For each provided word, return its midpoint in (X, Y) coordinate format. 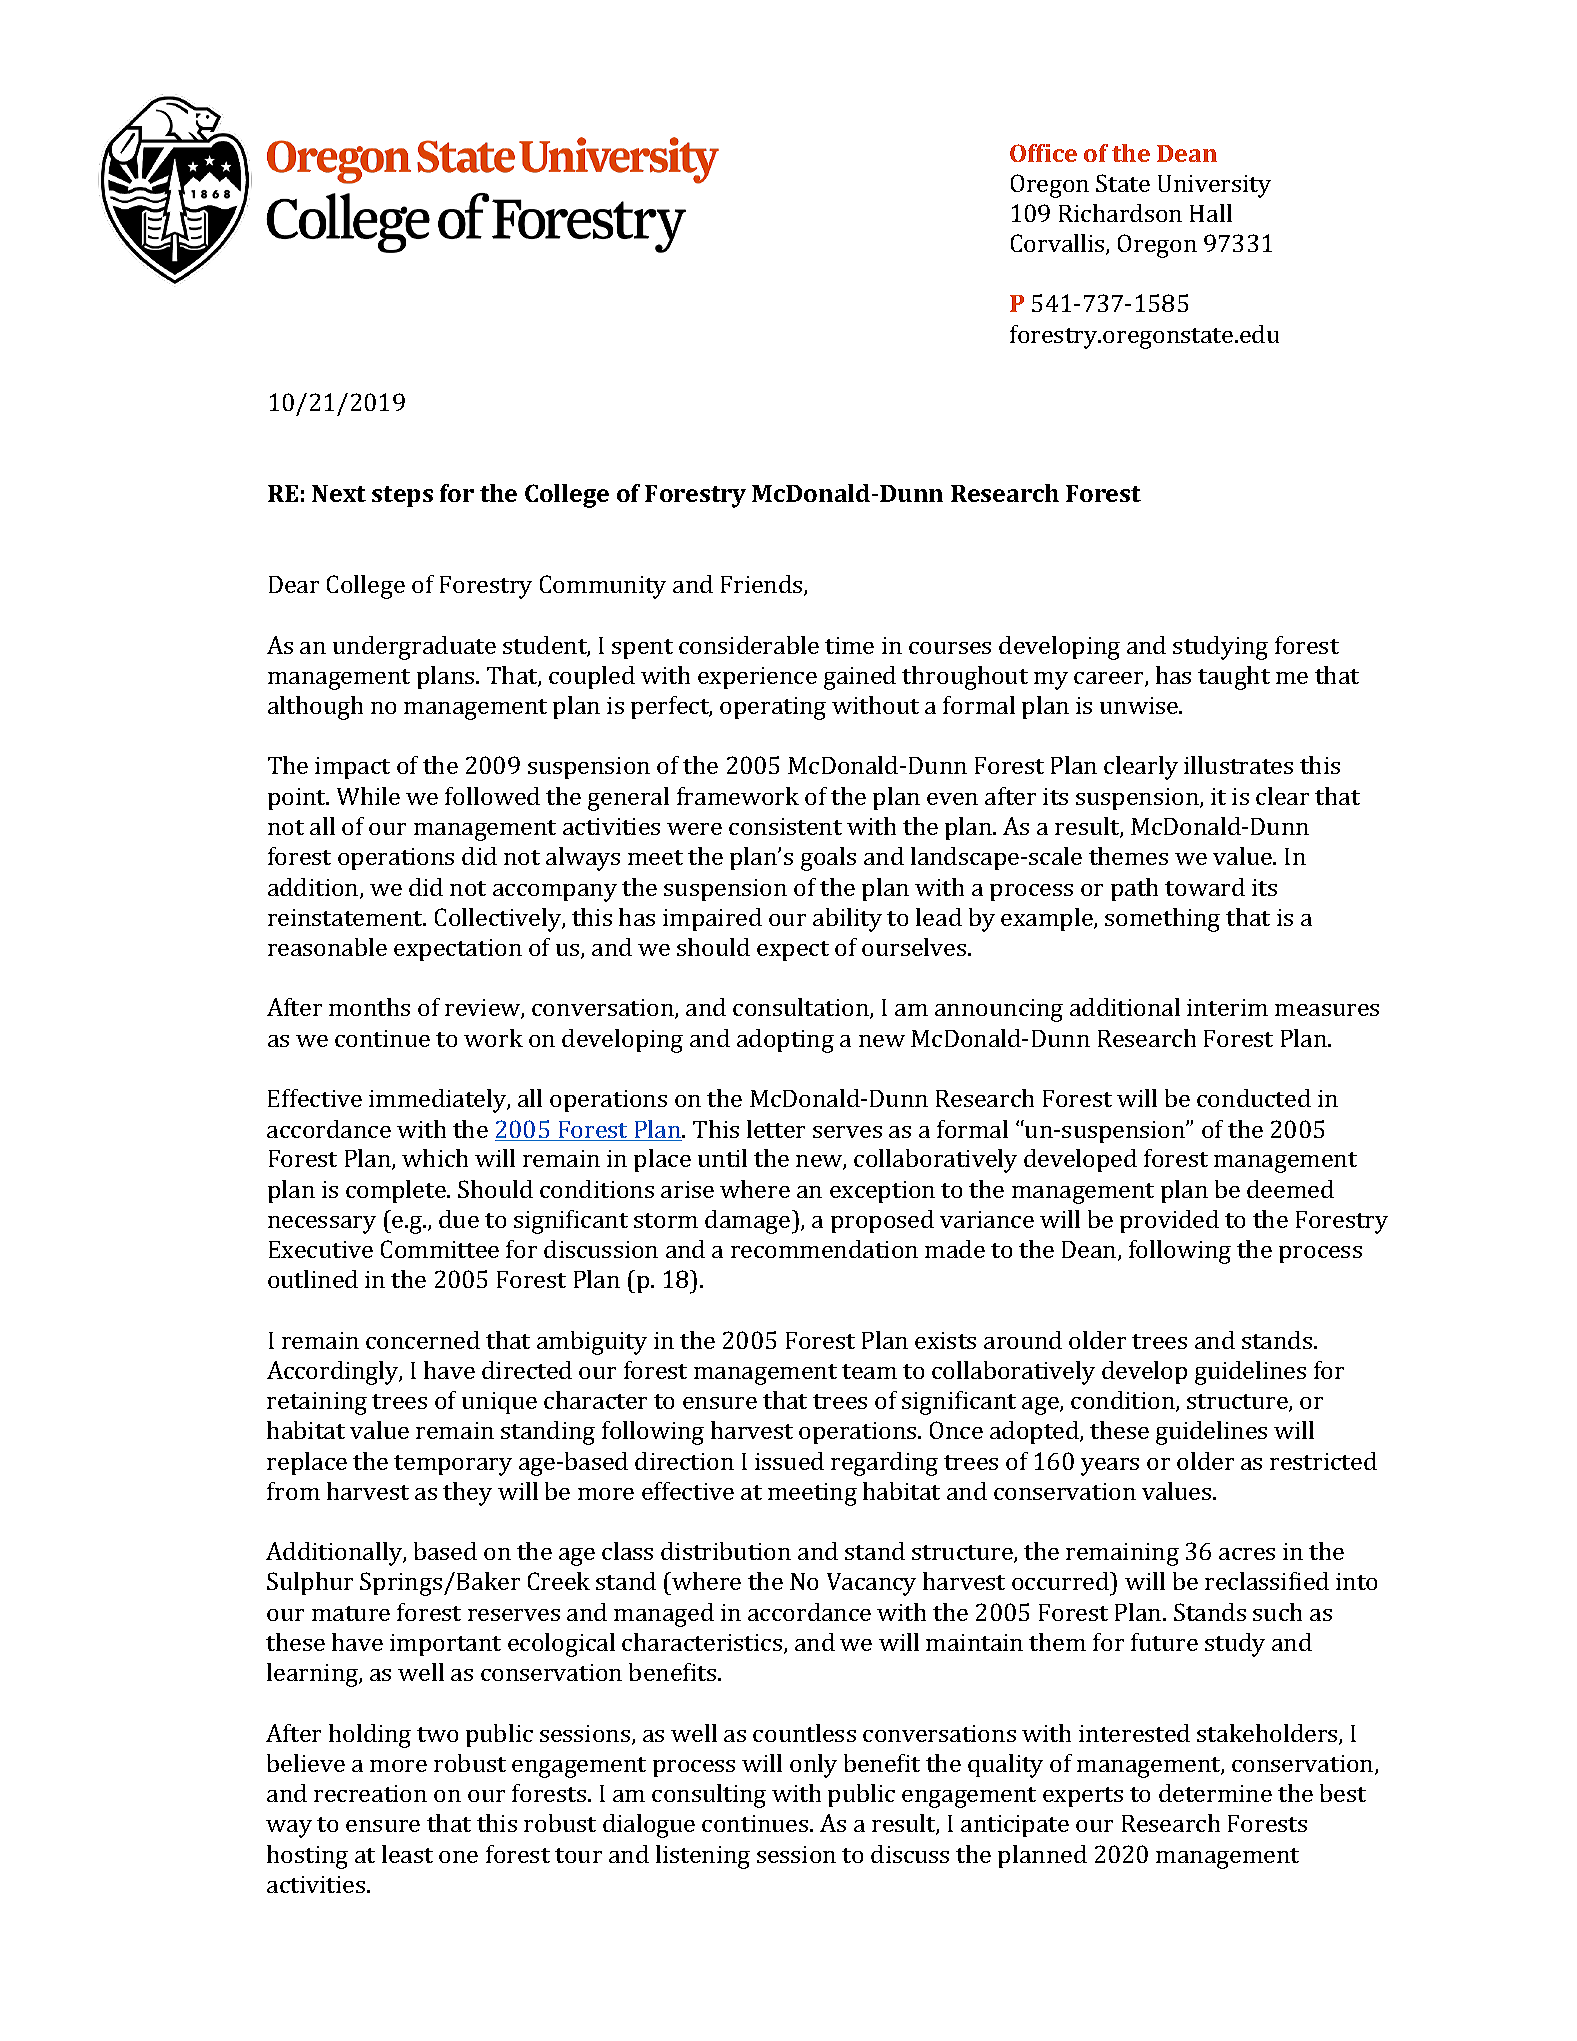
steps (402, 496)
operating (773, 708)
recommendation (824, 1249)
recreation (370, 1793)
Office (1043, 153)
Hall (1211, 213)
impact (352, 768)
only (813, 1766)
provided (1169, 1221)
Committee (440, 1249)
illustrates (1238, 765)
